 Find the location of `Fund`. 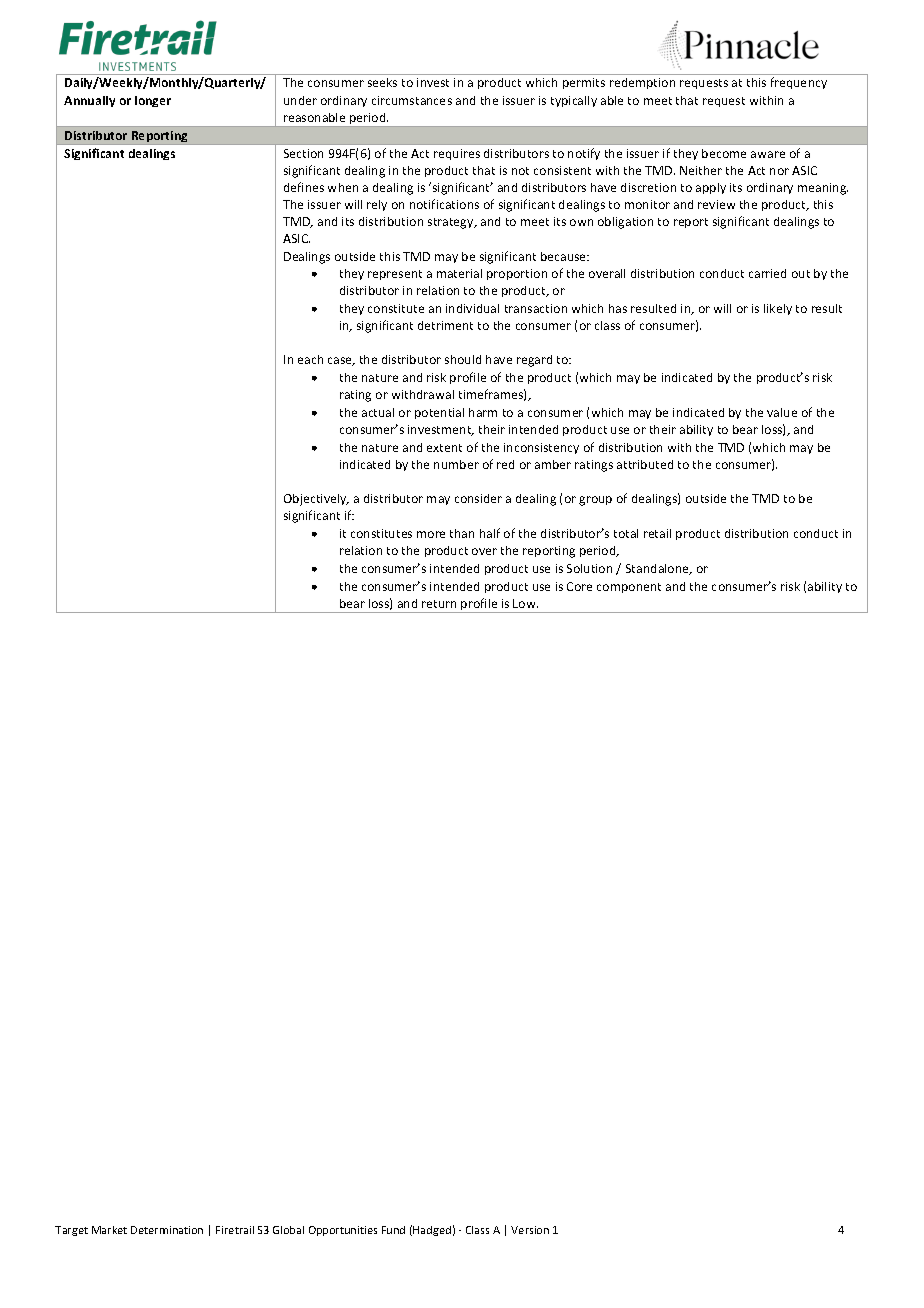

Fund is located at coordinates (393, 1230).
